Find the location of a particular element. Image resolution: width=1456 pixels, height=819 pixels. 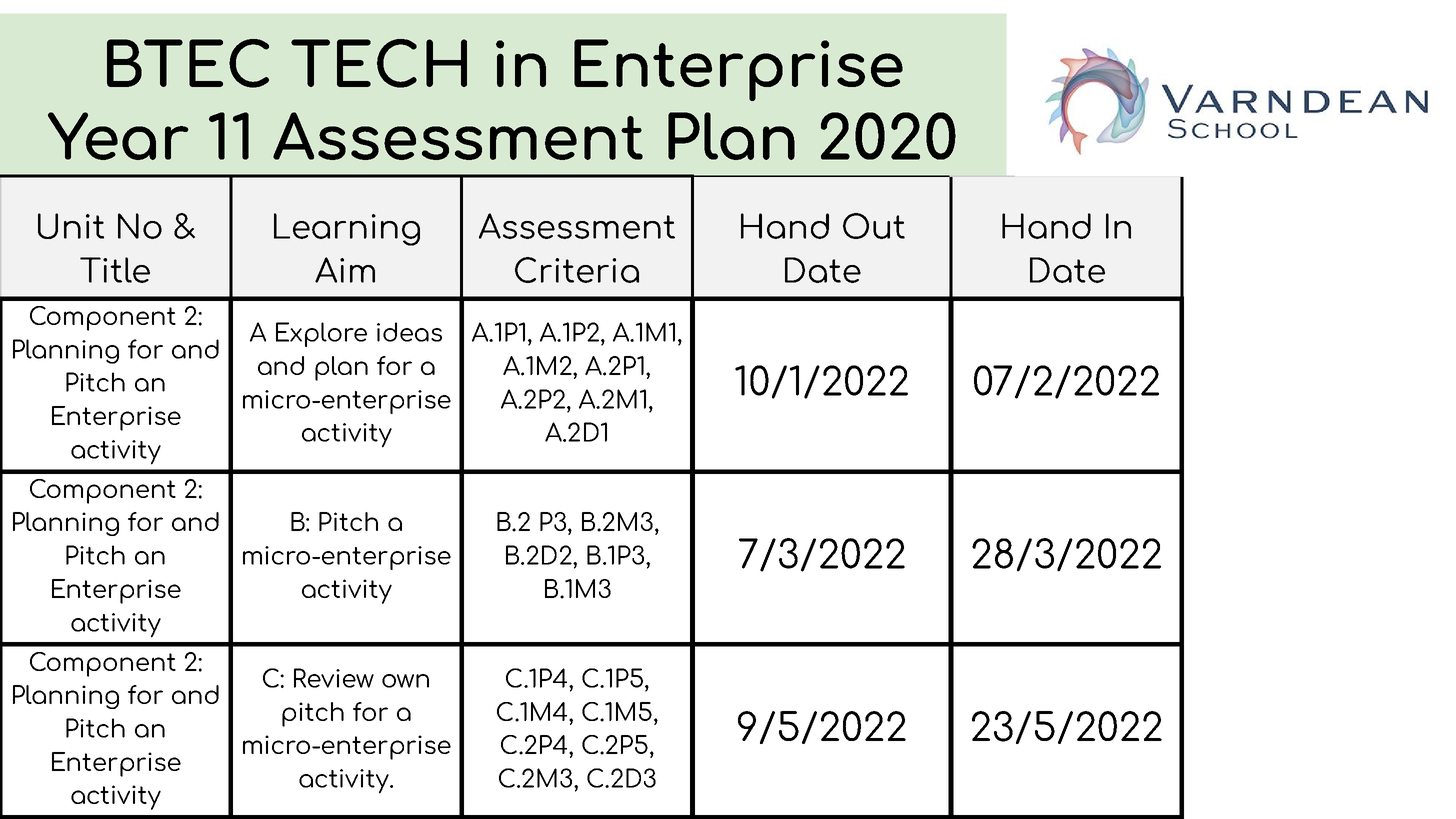

TECH is located at coordinates (379, 63).
